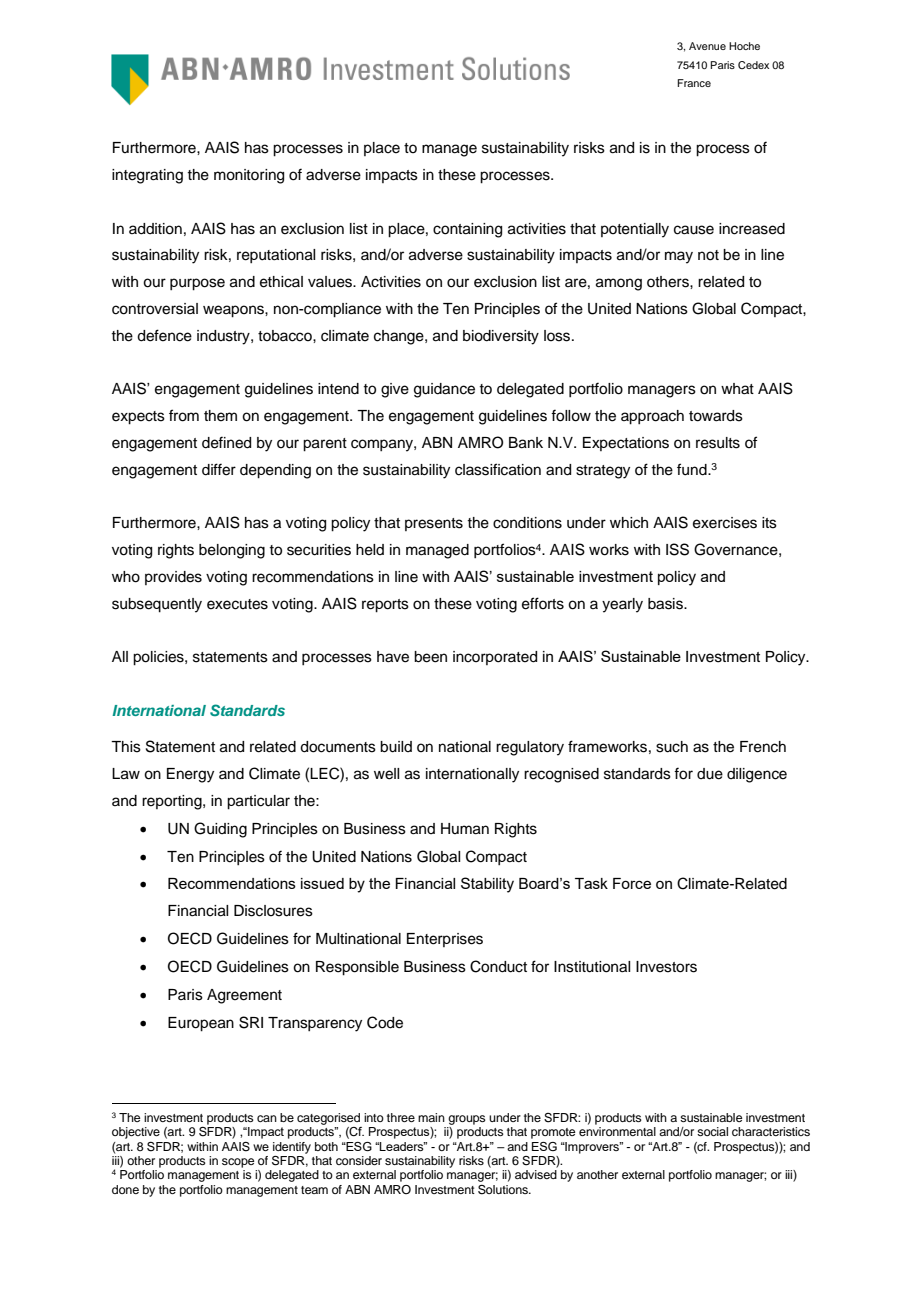 The image size is (924, 1308). Describe the element at coordinates (467, 230) in the image. I see `containing` at that location.
